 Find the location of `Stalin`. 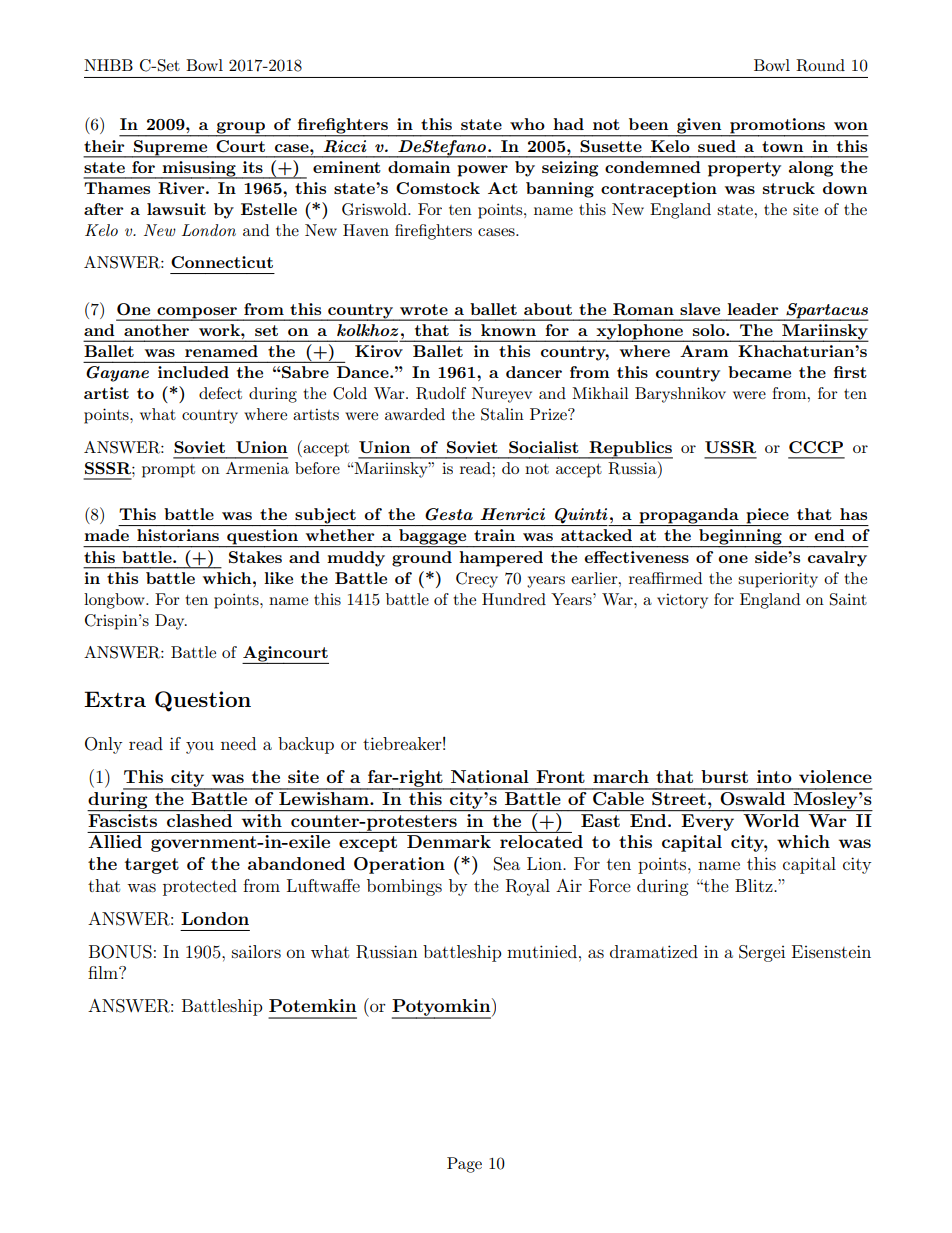

Stalin is located at coordinates (502, 414).
